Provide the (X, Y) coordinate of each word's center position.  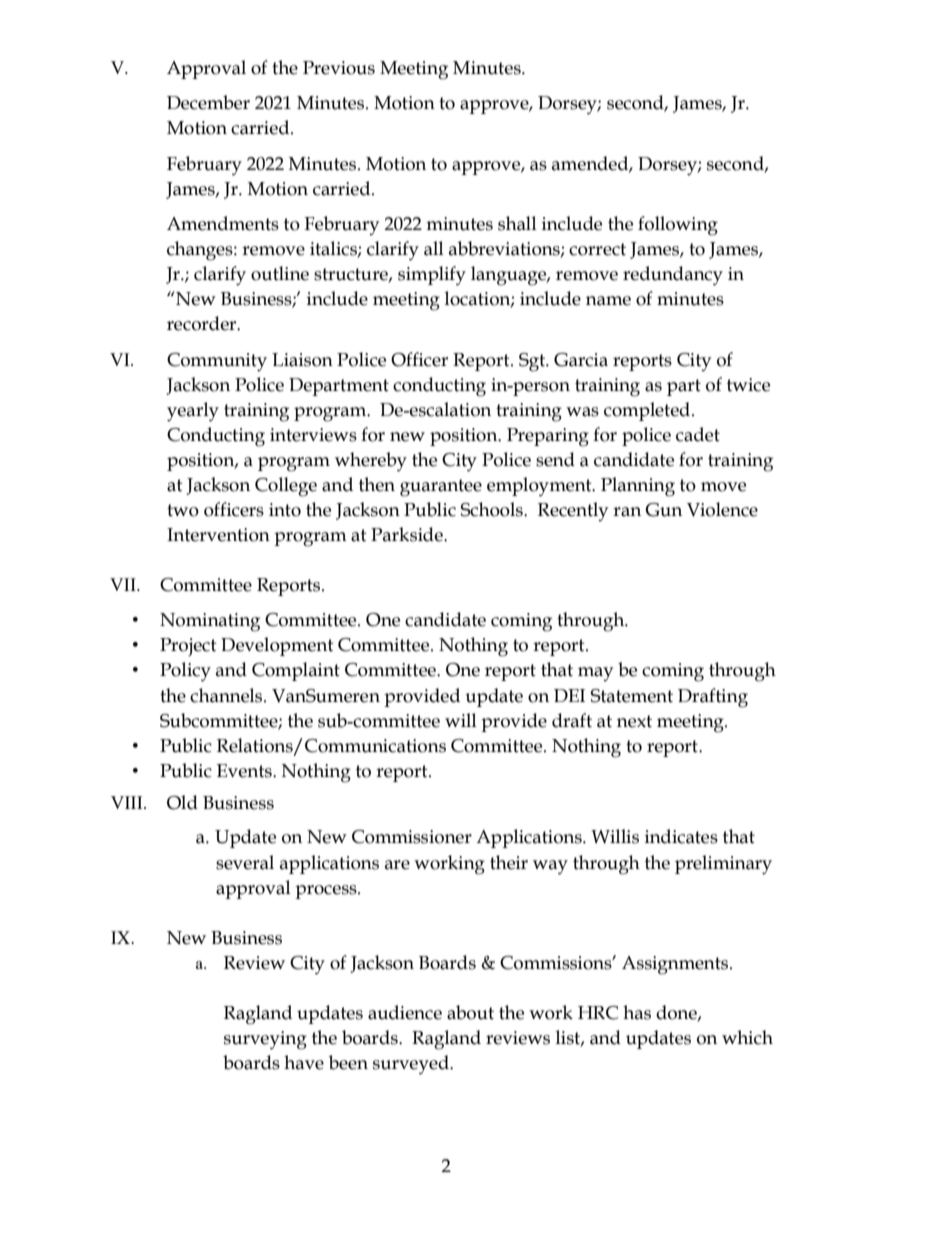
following (678, 226)
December (208, 102)
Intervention (218, 535)
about (470, 1012)
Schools (493, 509)
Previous (339, 68)
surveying (265, 1040)
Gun (663, 510)
